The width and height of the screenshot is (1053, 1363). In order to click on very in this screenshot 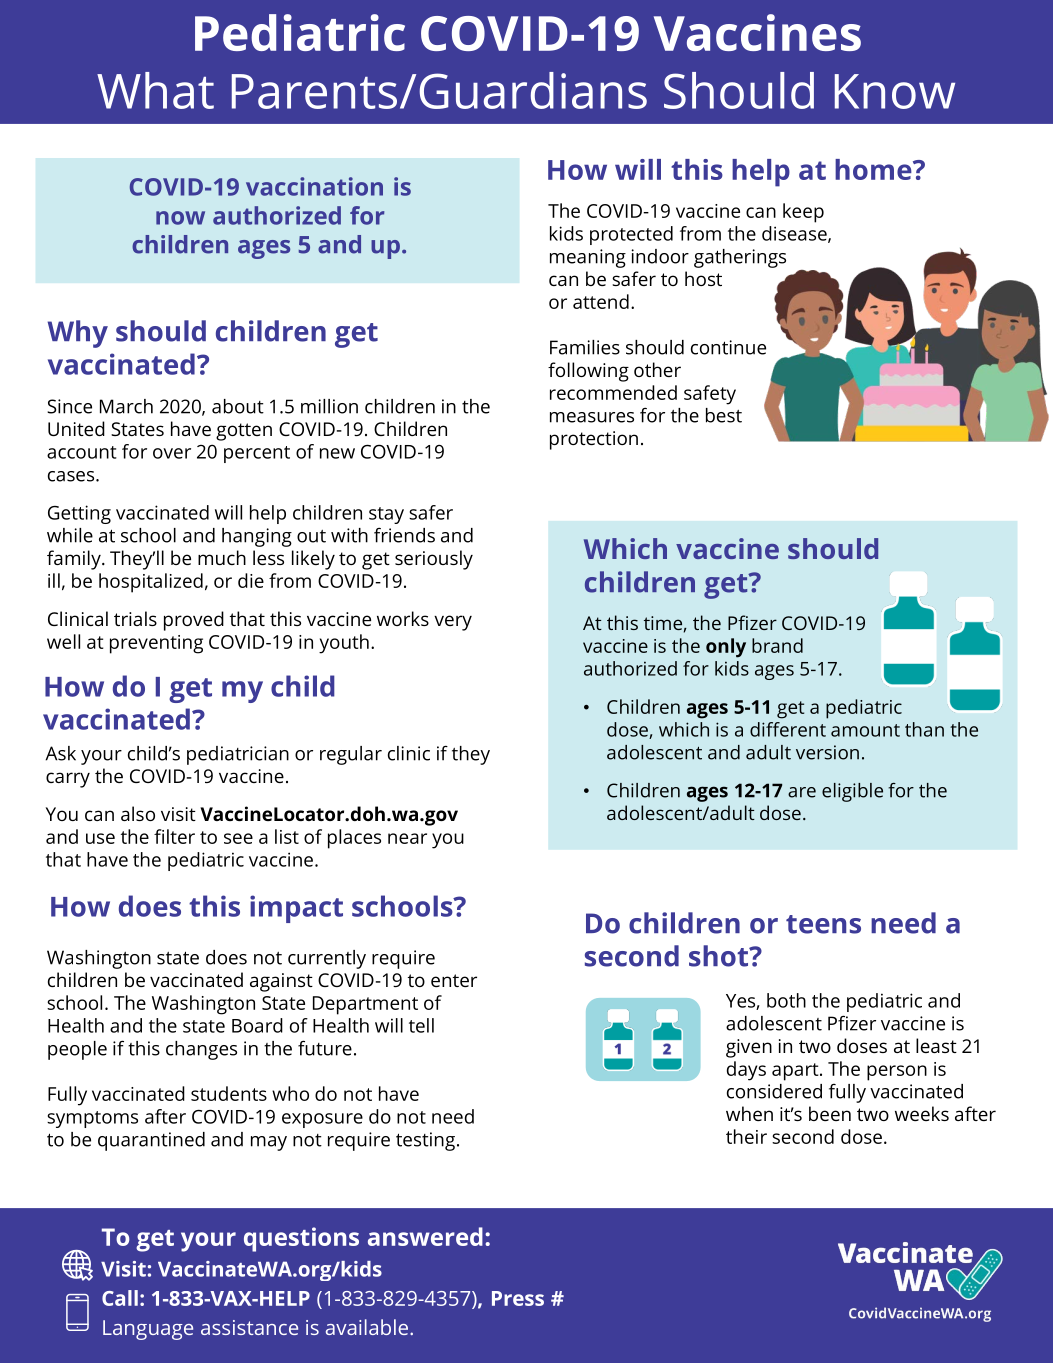, I will do `click(453, 623)`.
